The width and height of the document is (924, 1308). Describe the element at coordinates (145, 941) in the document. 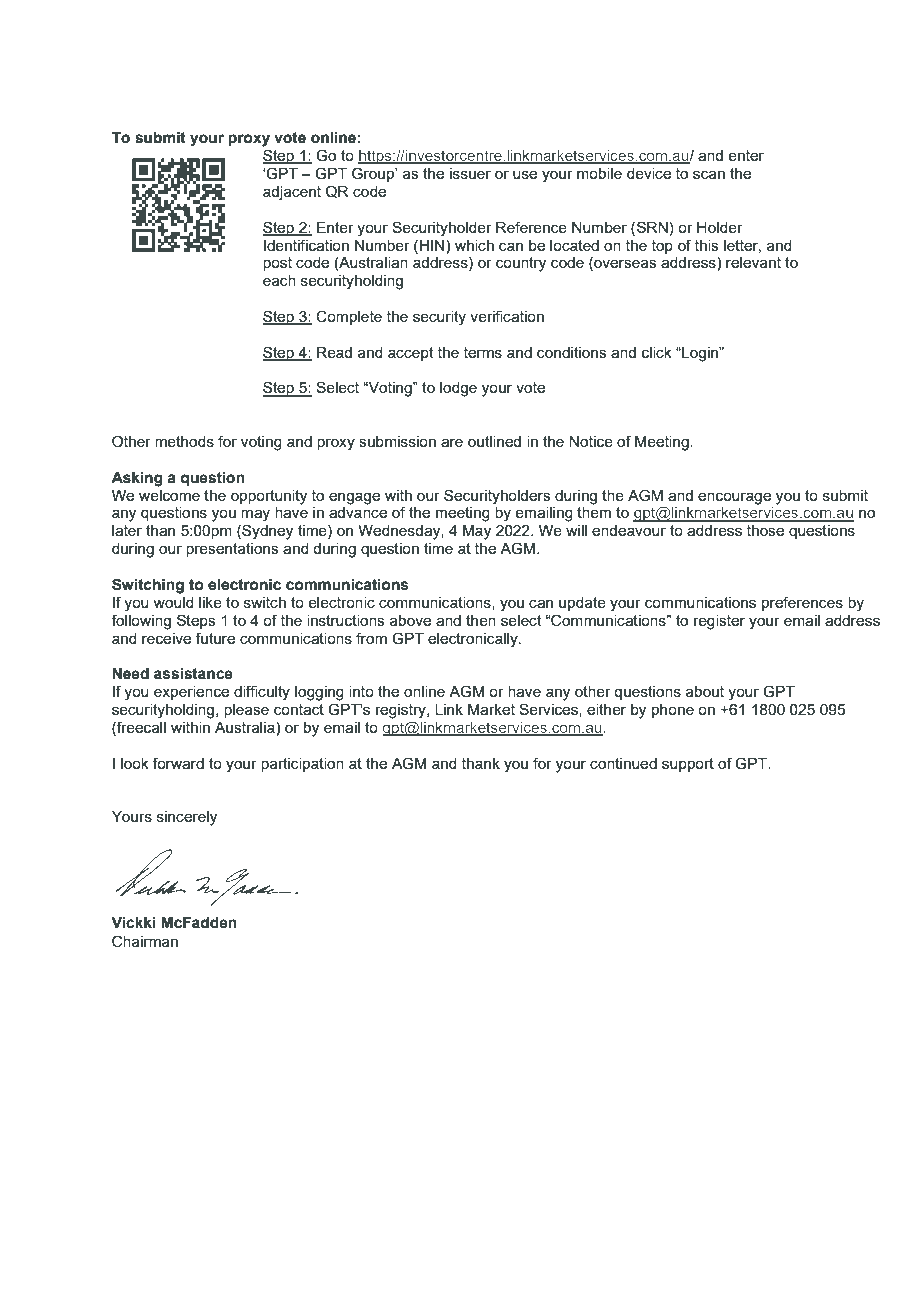

I see `Chairman` at that location.
